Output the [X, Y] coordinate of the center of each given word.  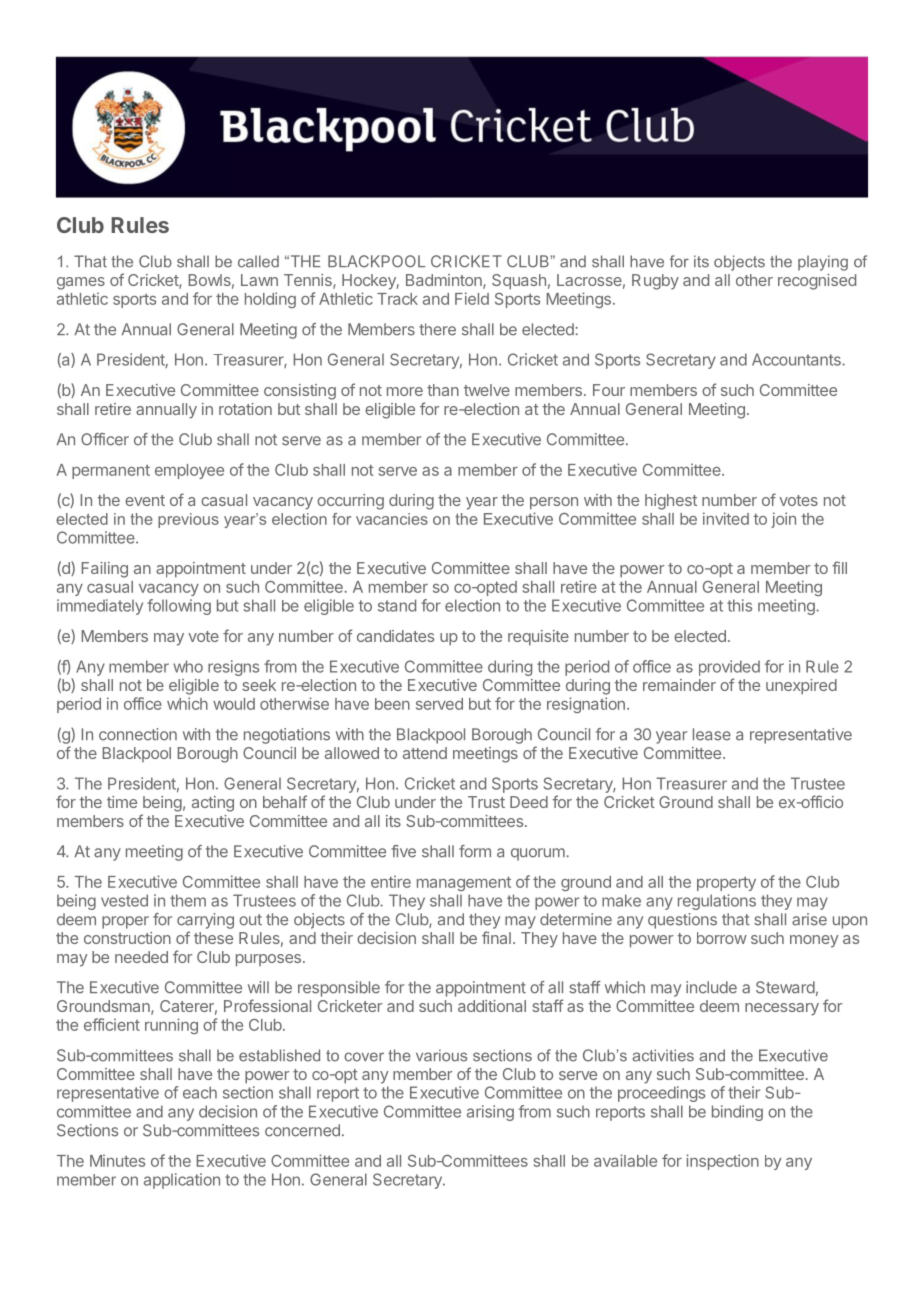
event [145, 500]
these [213, 938]
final [496, 937]
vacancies [392, 519]
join [783, 520]
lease [712, 734]
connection [138, 734]
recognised [817, 282]
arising [490, 1113]
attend [425, 753]
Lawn [259, 280]
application [182, 1181]
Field [472, 298]
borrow [722, 938]
